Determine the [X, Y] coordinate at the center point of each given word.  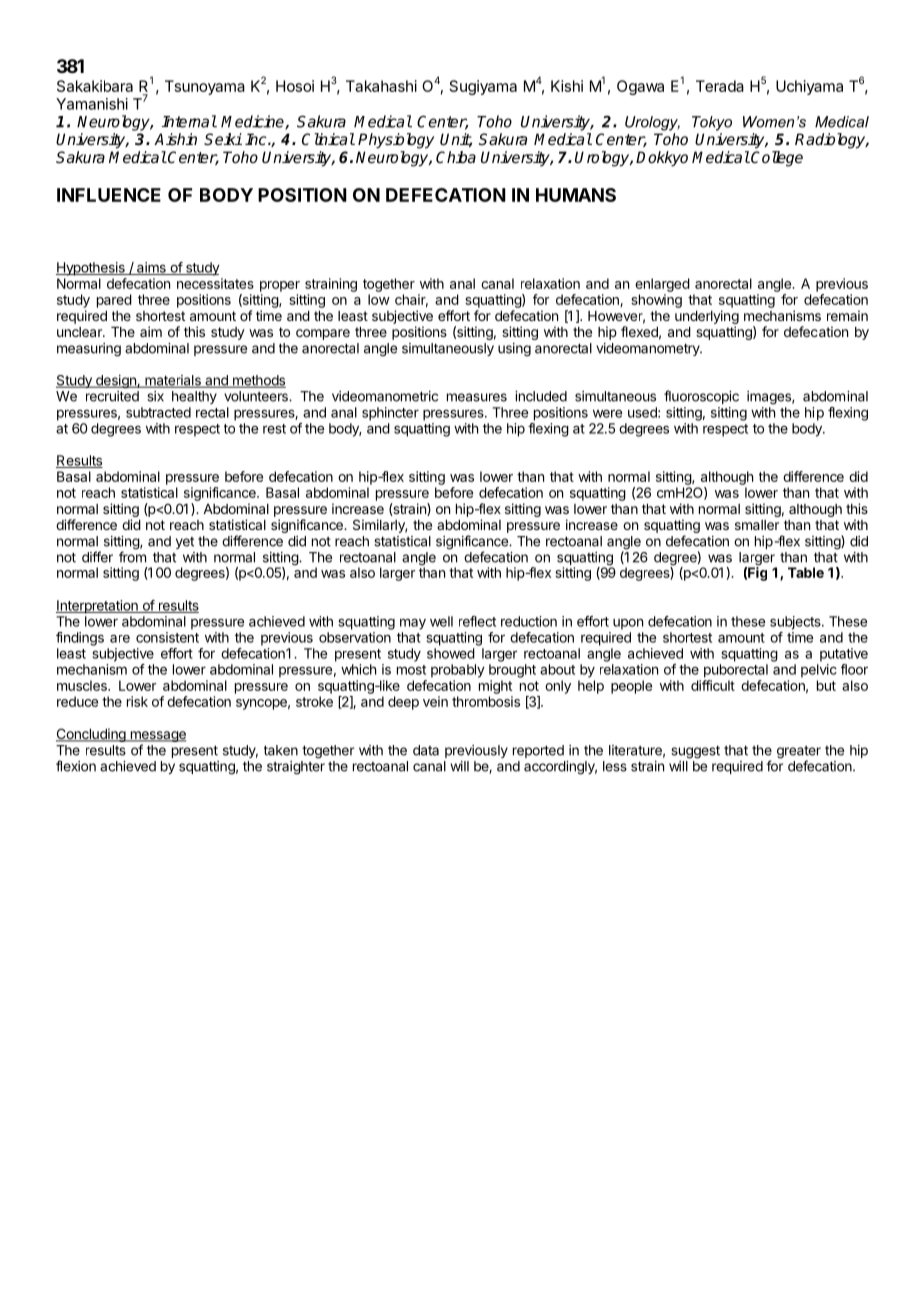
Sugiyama [483, 87]
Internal [189, 121]
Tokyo [712, 123]
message [157, 736]
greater [799, 753]
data [426, 750]
